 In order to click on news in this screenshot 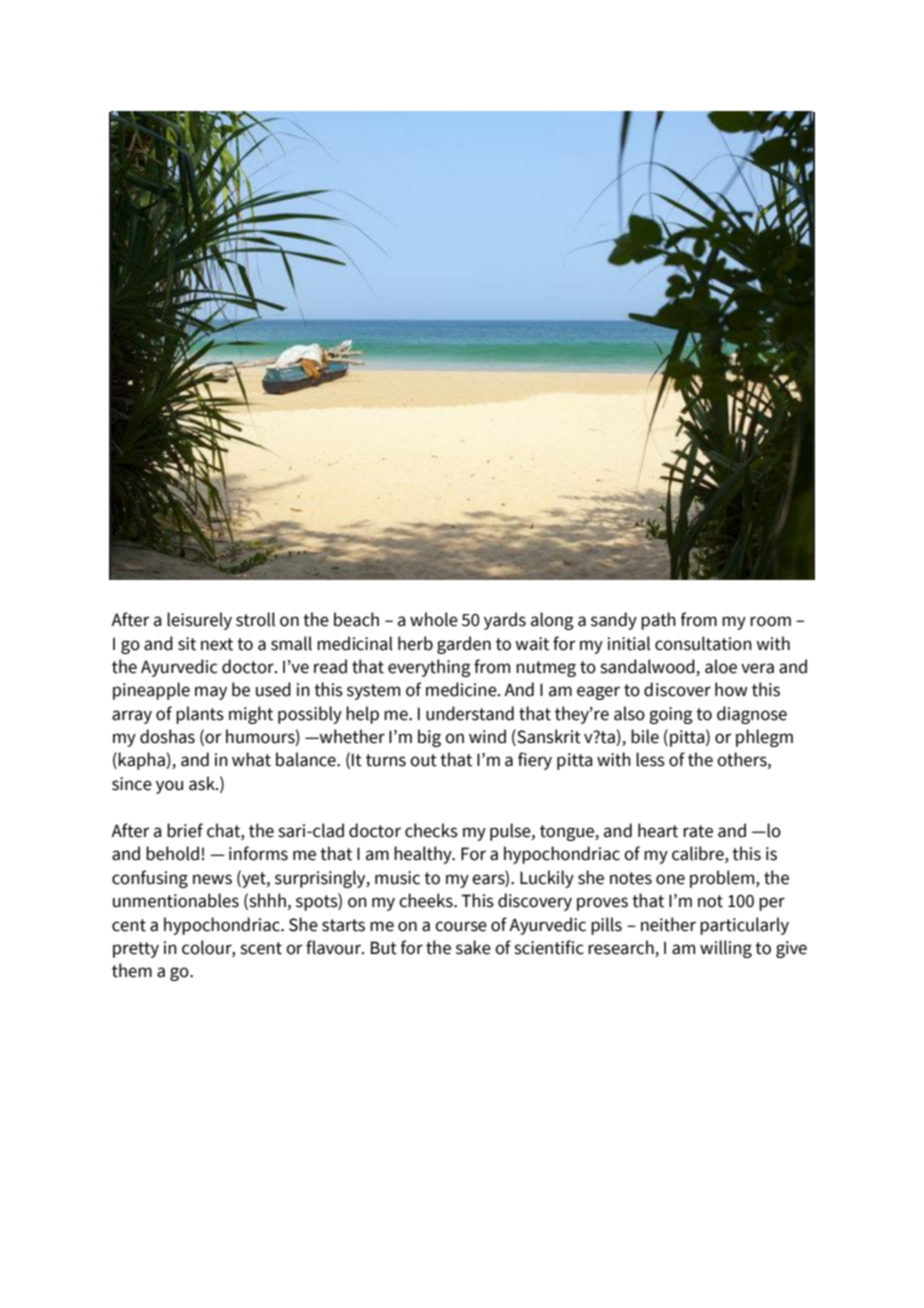, I will do `click(212, 879)`.
